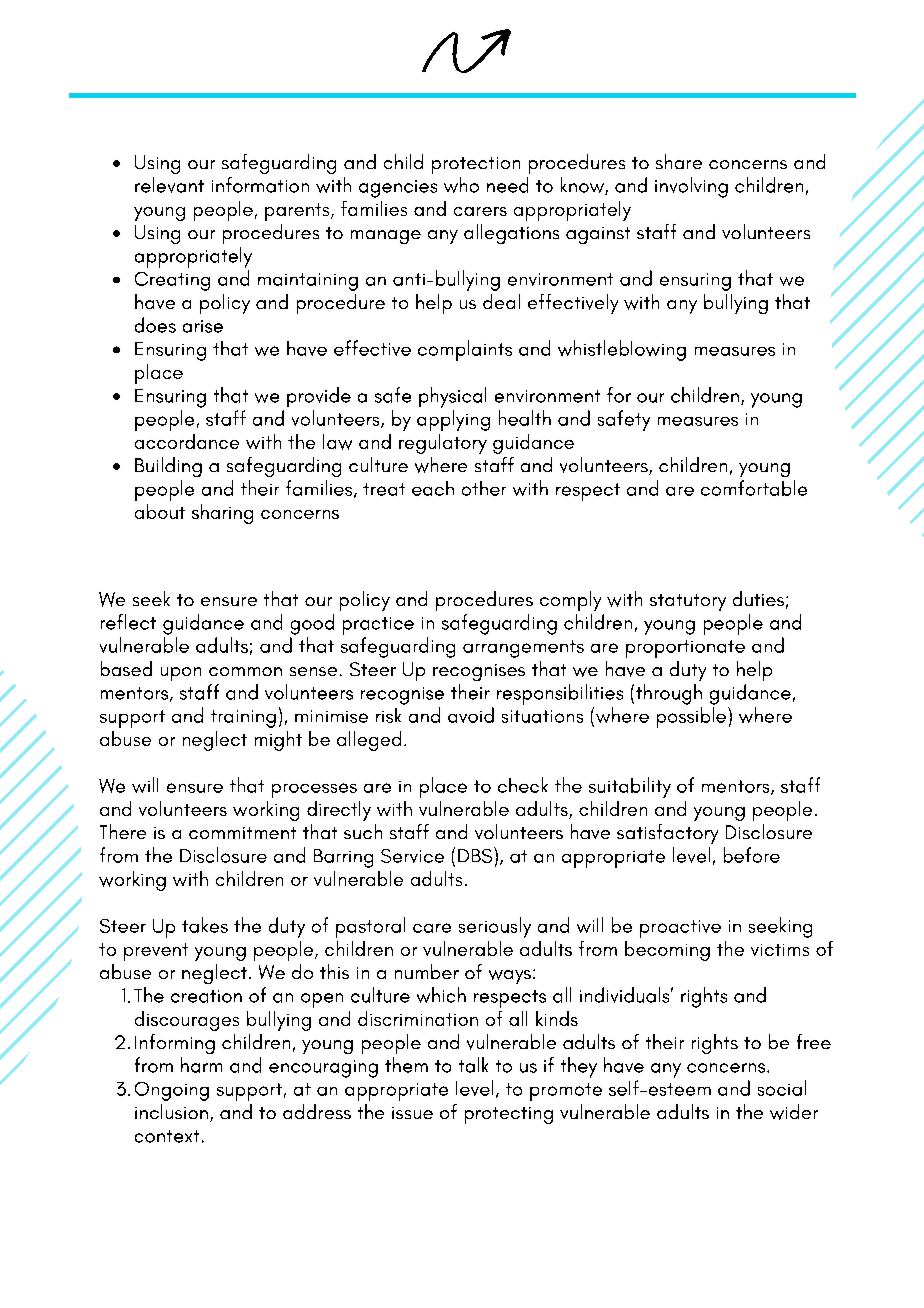  I want to click on takes, so click(205, 925).
